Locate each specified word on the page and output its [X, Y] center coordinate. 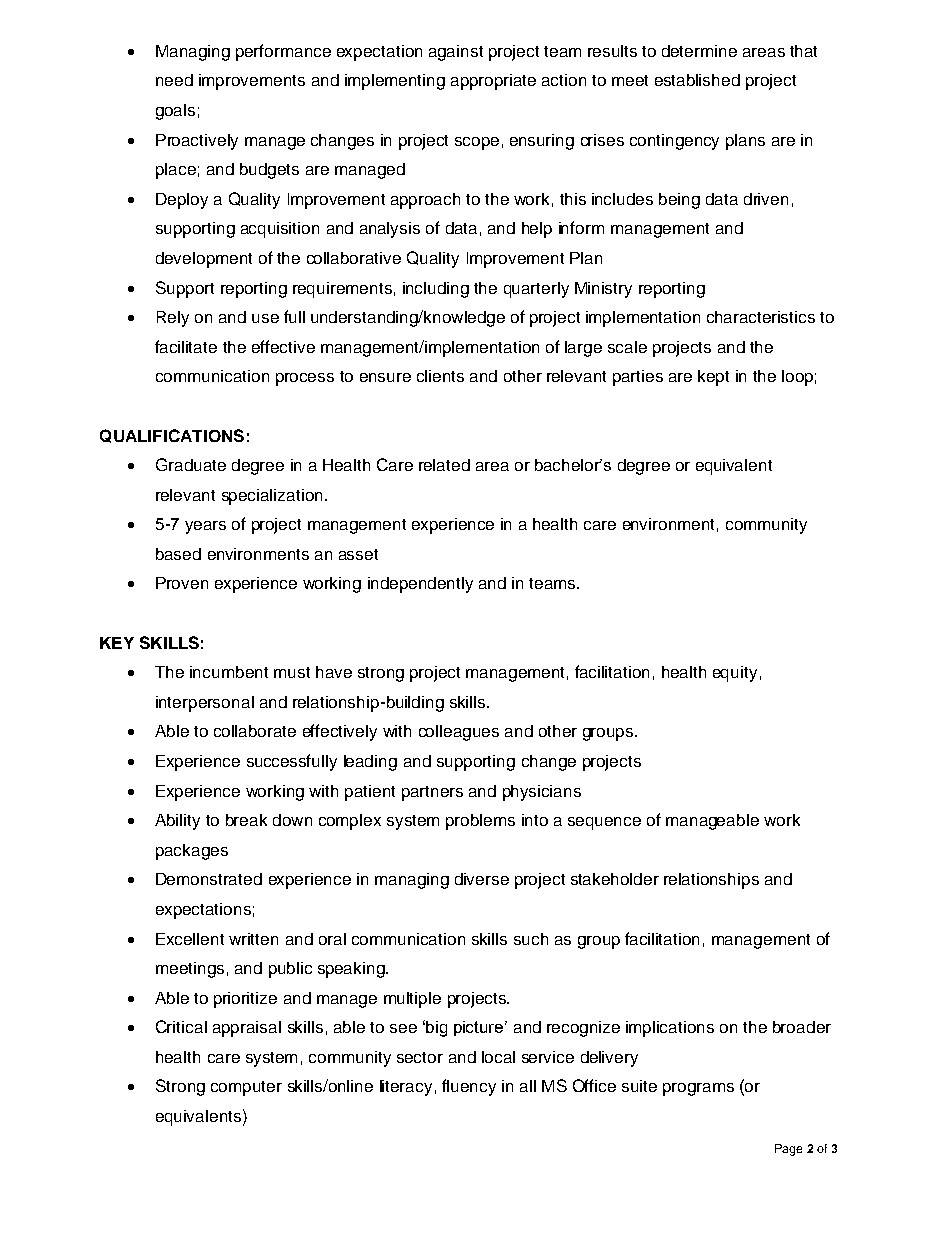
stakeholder [615, 879]
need [174, 80]
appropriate [493, 82]
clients [440, 376]
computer [246, 1088]
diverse [482, 879]
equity [735, 674]
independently [420, 585]
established [697, 80]
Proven [182, 583]
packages [192, 852]
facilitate [186, 346]
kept [713, 378]
